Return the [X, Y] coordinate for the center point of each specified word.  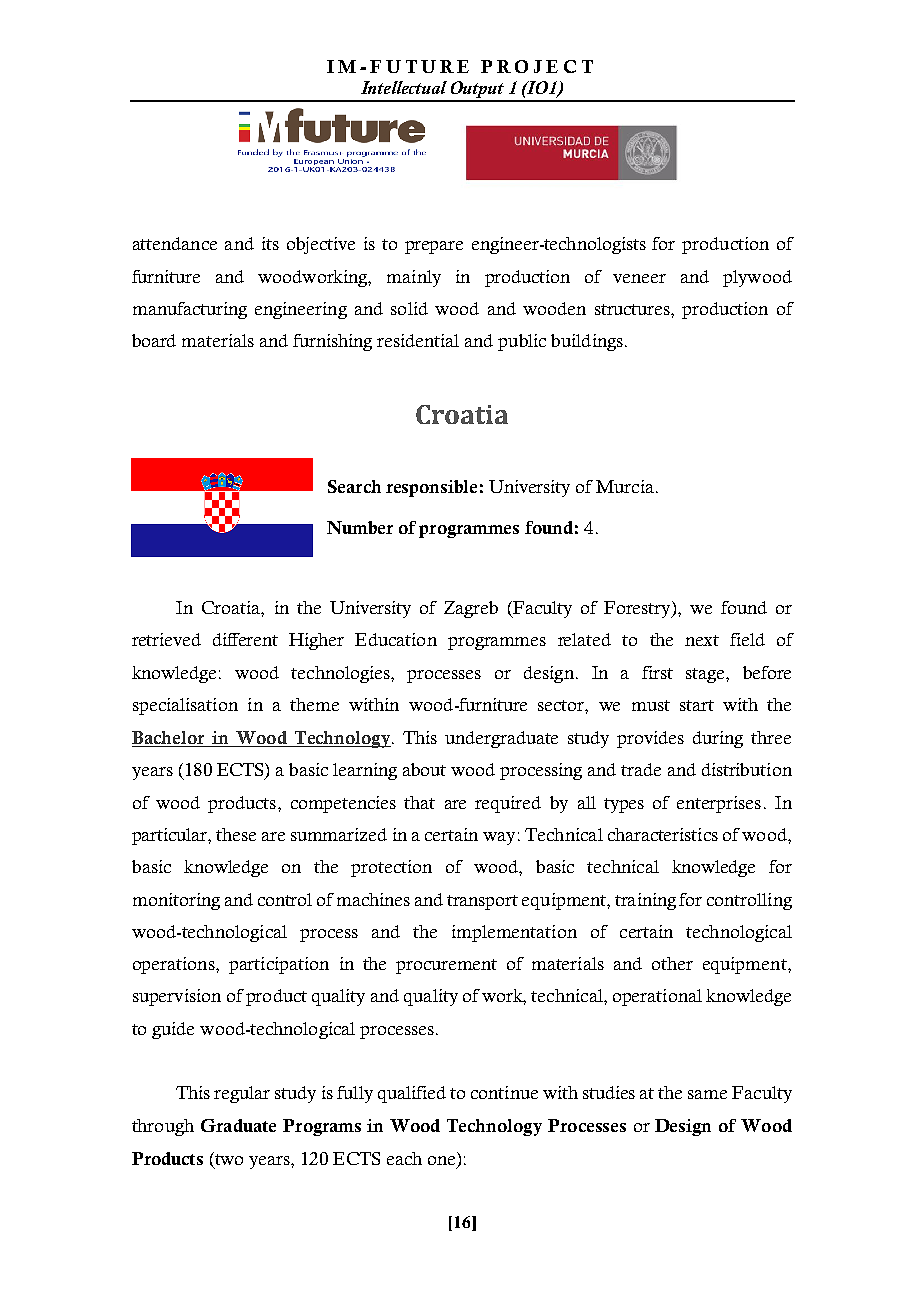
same [707, 1094]
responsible [431, 488]
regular [242, 1094]
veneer [639, 278]
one [443, 1162]
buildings [587, 342]
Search [354, 486]
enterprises [719, 804]
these [236, 834]
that [419, 802]
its [270, 243]
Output [478, 91]
